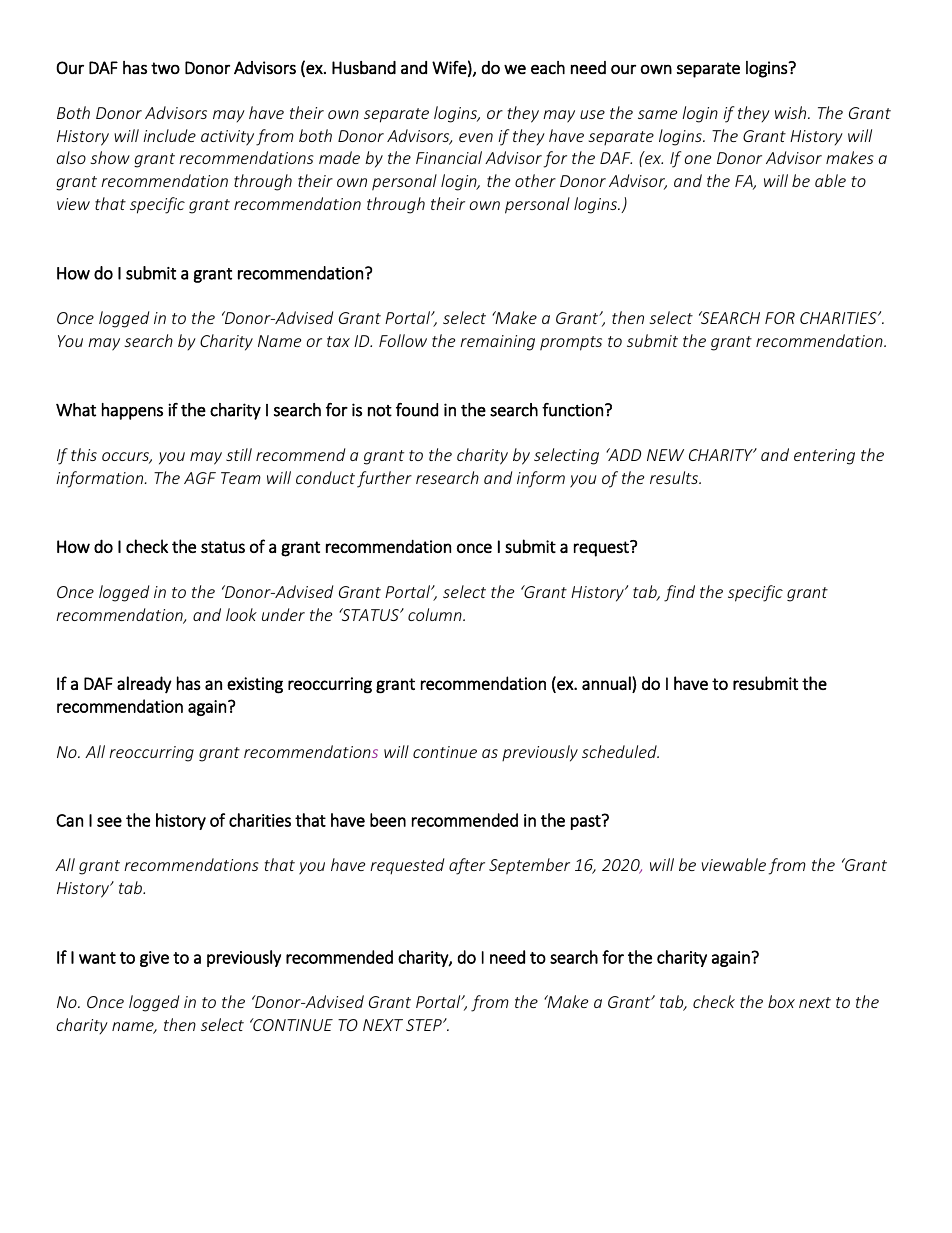 The width and height of the screenshot is (952, 1233). What do you see at coordinates (436, 614) in the screenshot?
I see `column` at bounding box center [436, 614].
